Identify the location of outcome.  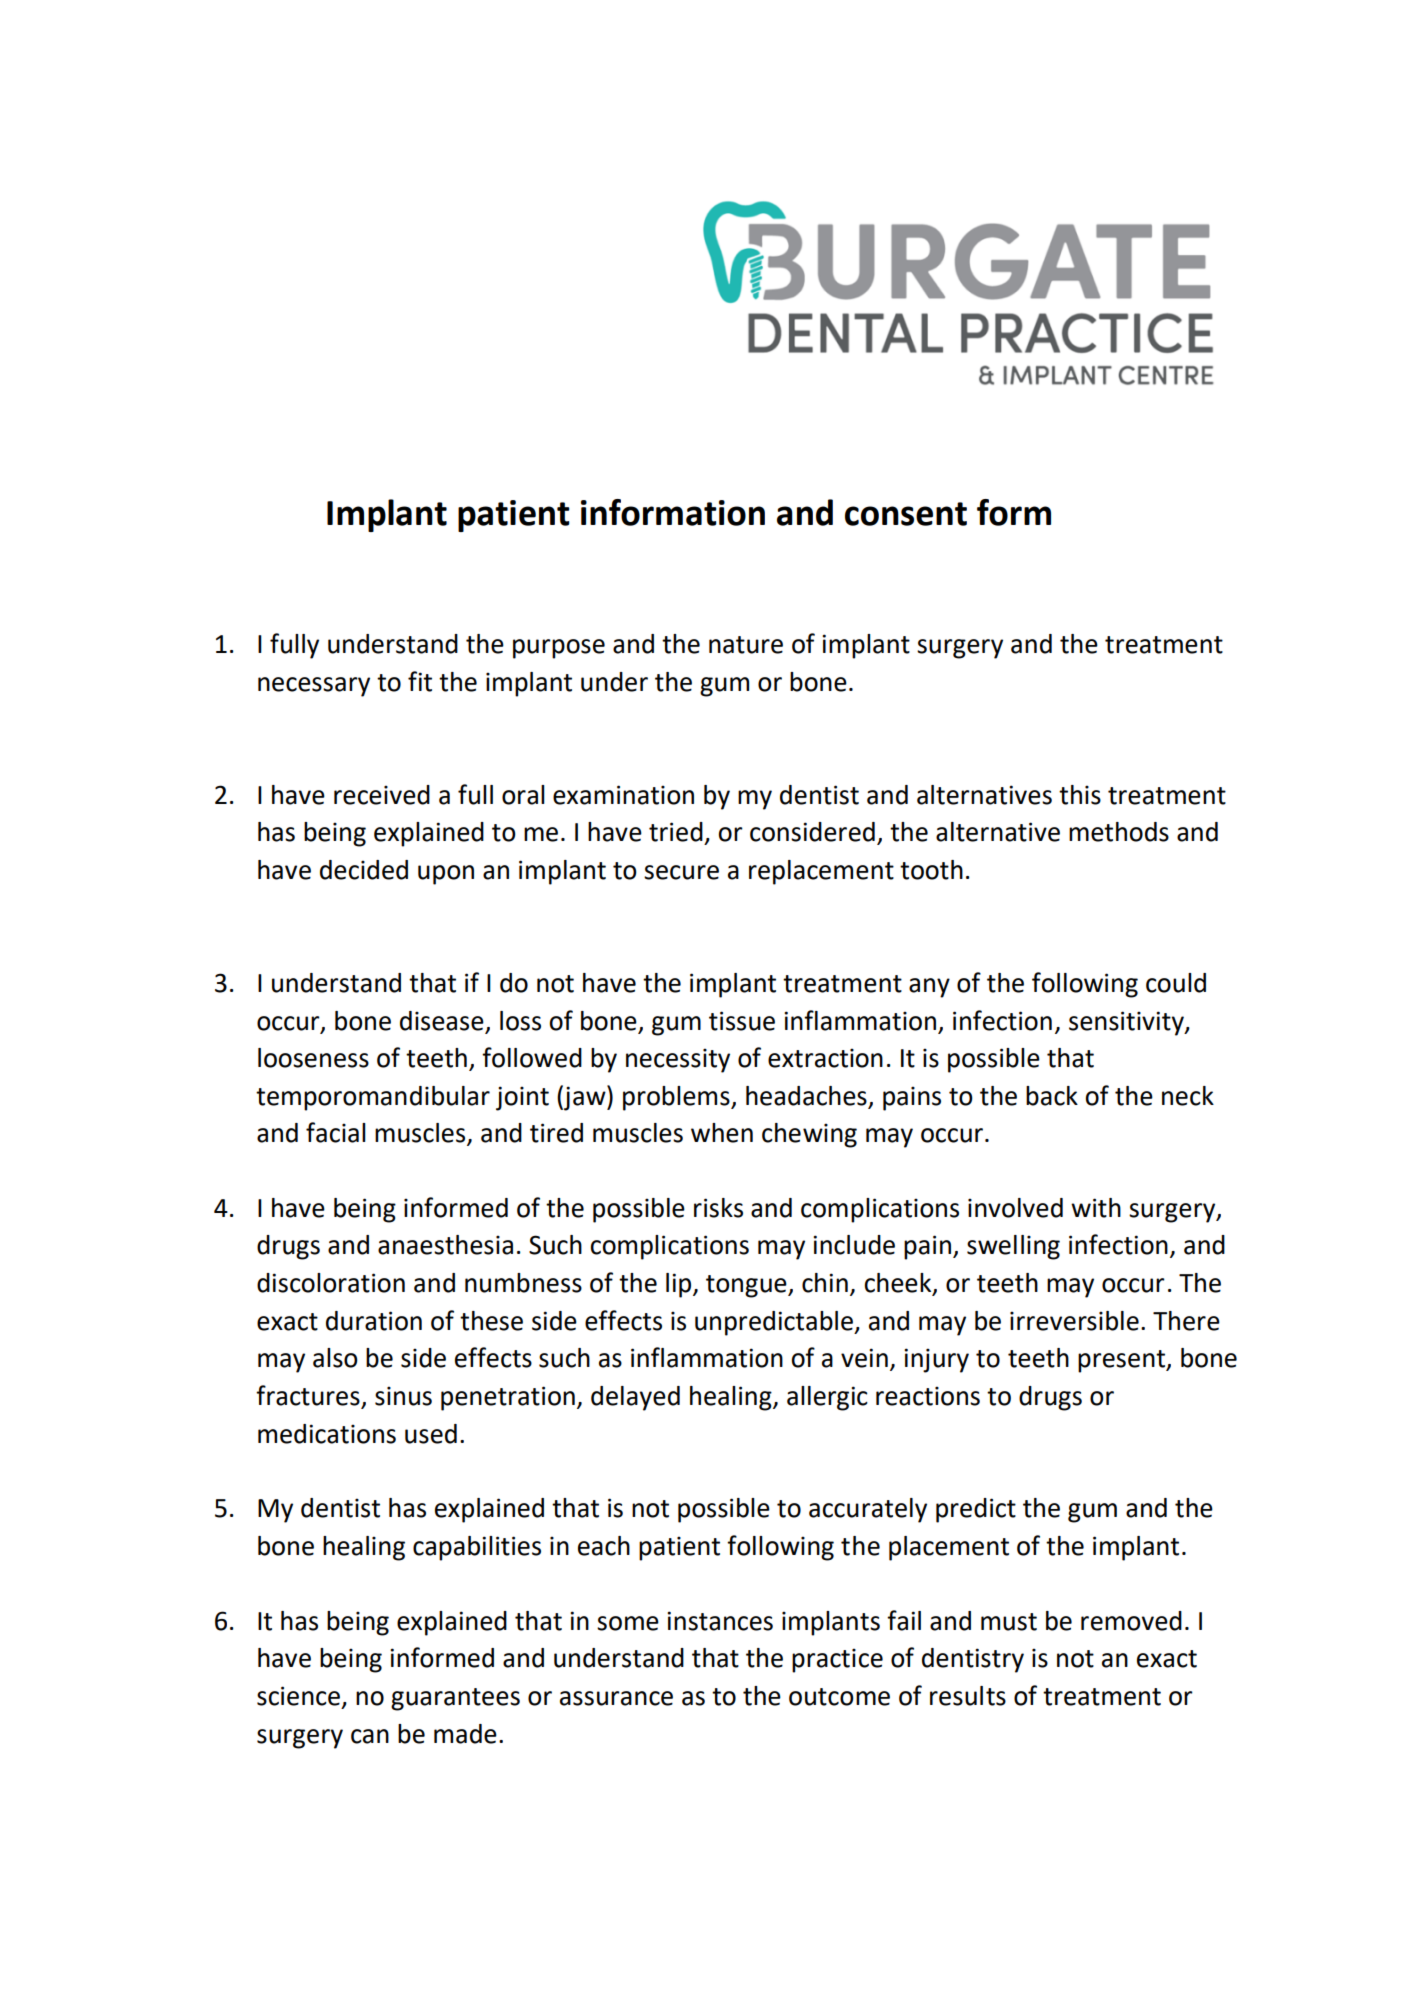
(839, 1697).
